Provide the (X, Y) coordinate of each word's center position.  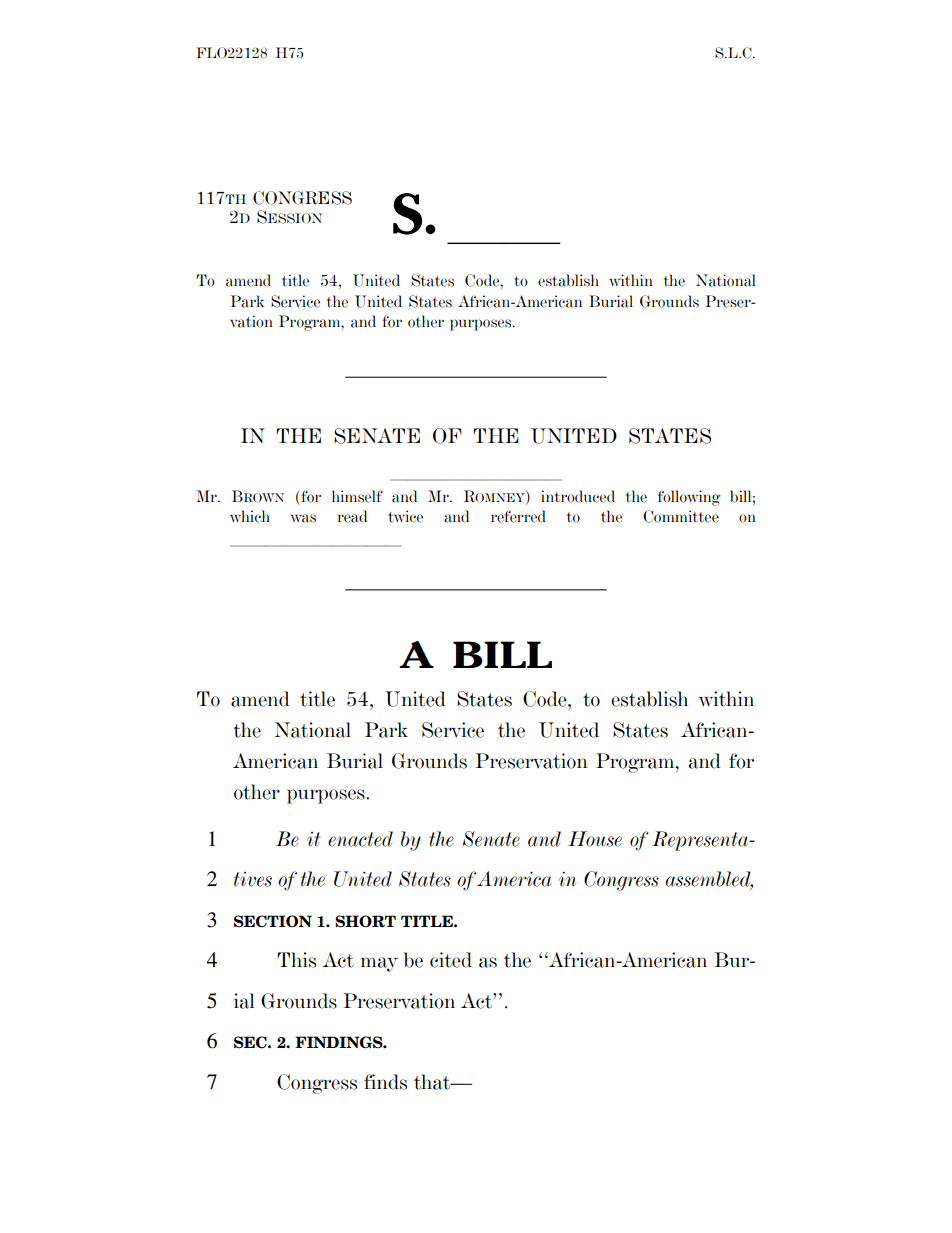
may (379, 964)
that (433, 1082)
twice (405, 516)
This (296, 960)
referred (518, 516)
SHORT (365, 921)
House (595, 839)
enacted (360, 839)
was (303, 518)
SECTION (273, 921)
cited (451, 960)
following (689, 498)
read (352, 516)
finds (385, 1082)
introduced (578, 496)
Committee (681, 516)
